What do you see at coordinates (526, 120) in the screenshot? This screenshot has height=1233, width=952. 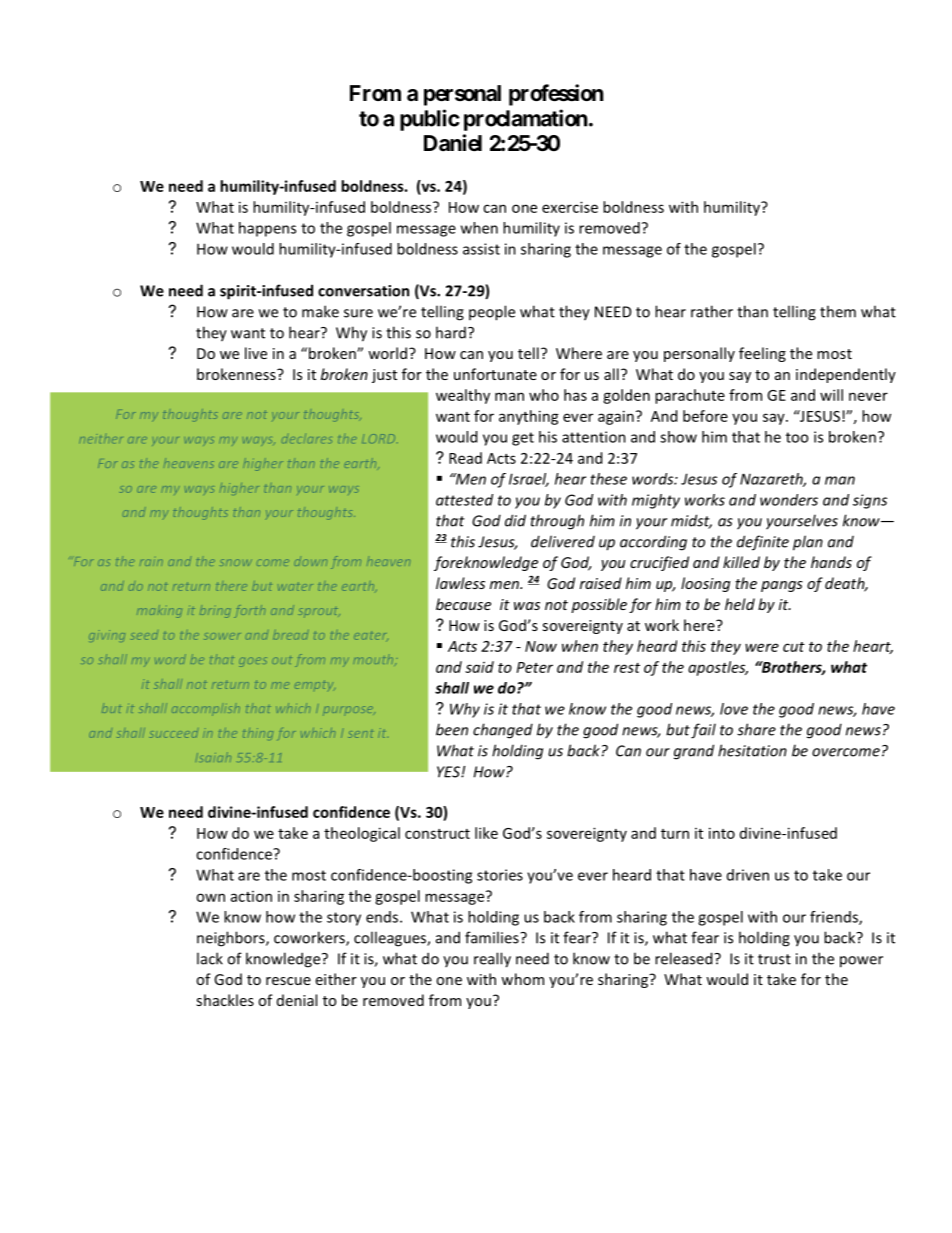 I see `proclamation` at bounding box center [526, 120].
